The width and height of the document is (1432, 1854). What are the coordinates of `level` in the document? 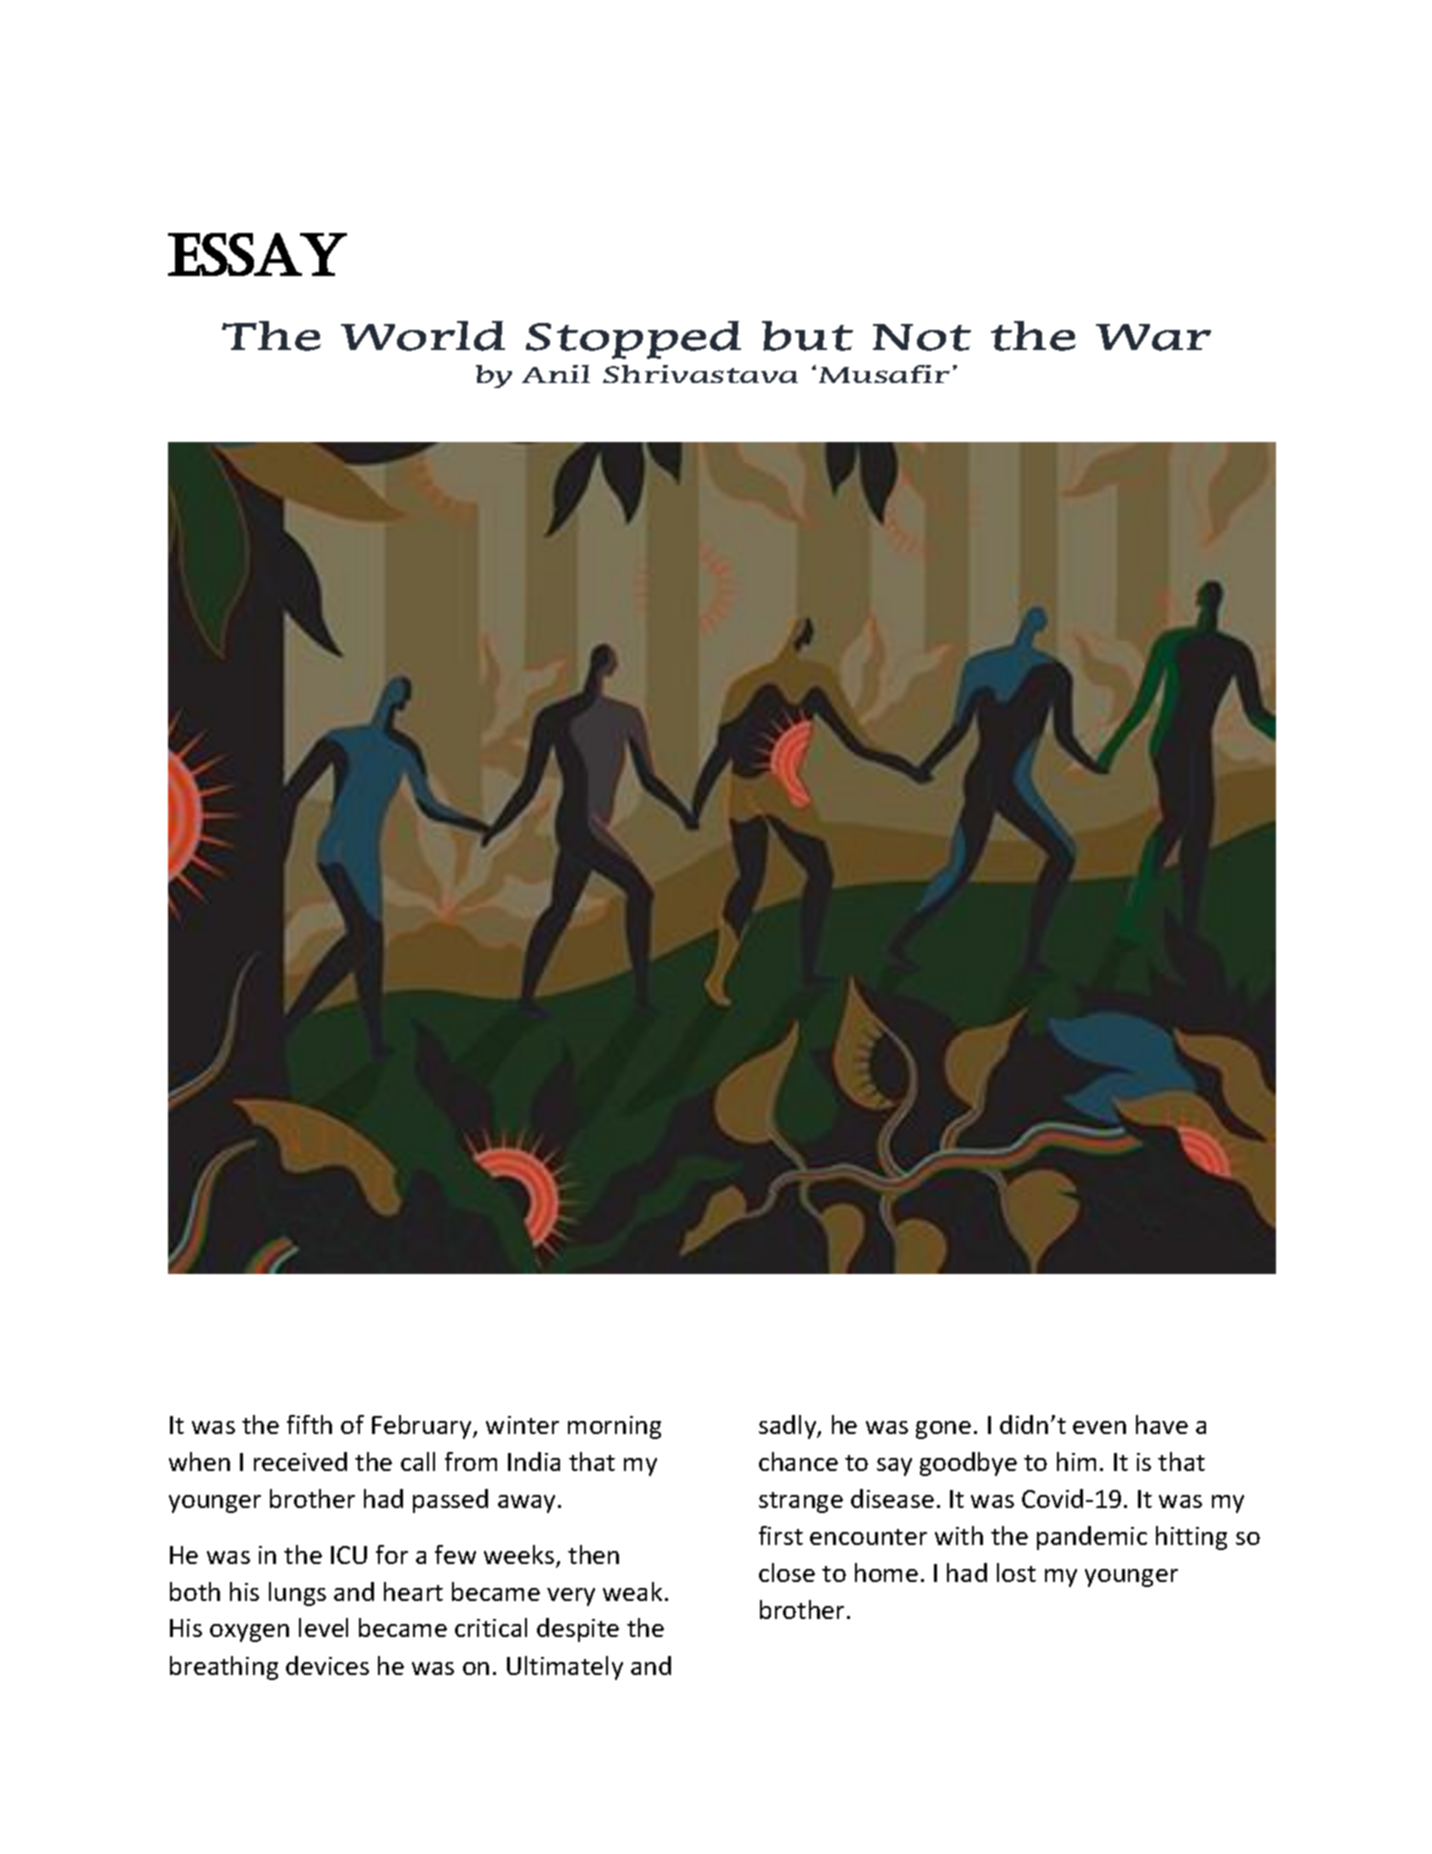 It's located at (323, 1627).
